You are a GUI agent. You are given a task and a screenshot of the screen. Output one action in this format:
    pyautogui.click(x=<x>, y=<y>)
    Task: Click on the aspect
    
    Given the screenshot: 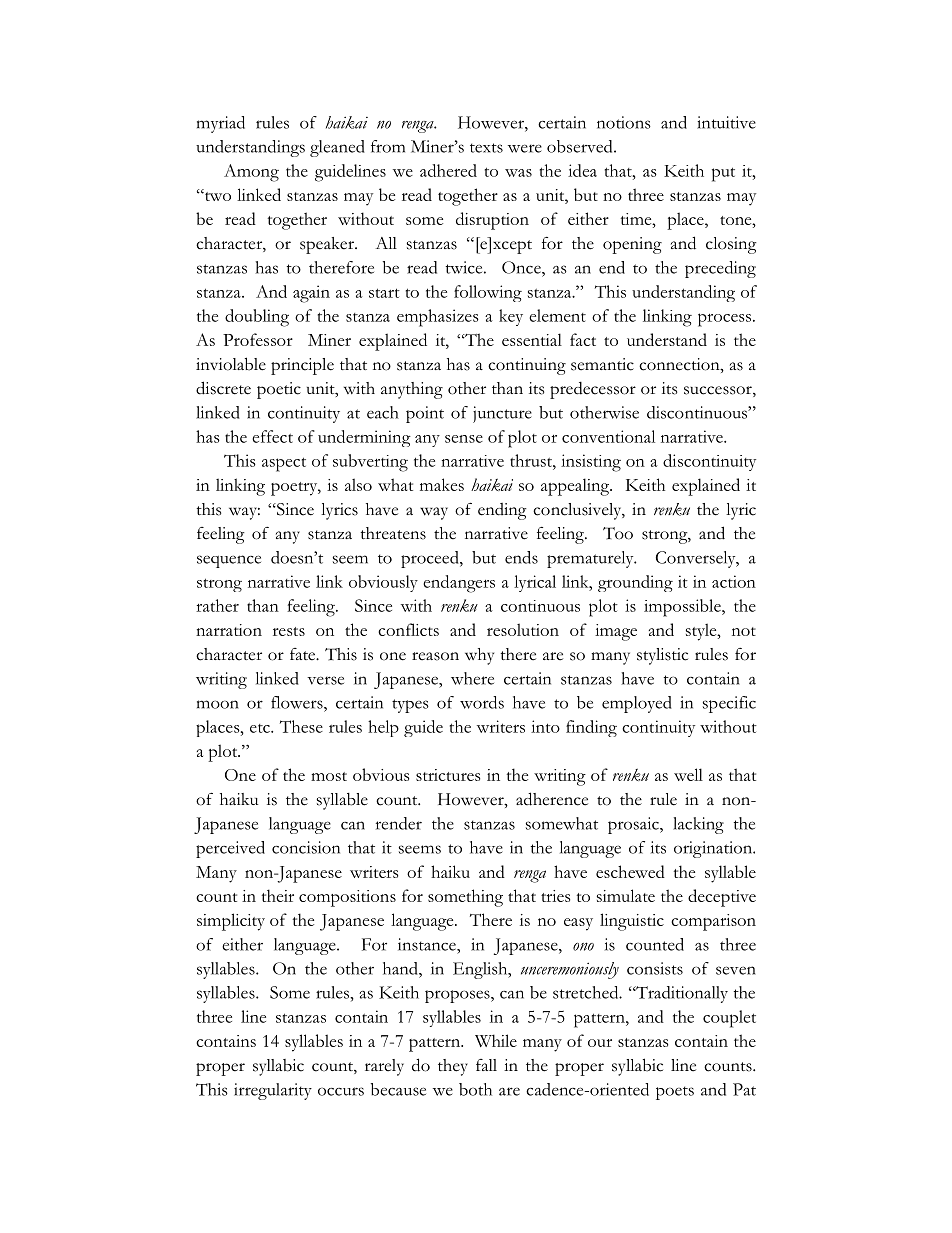 What is the action you would take?
    pyautogui.click(x=284, y=464)
